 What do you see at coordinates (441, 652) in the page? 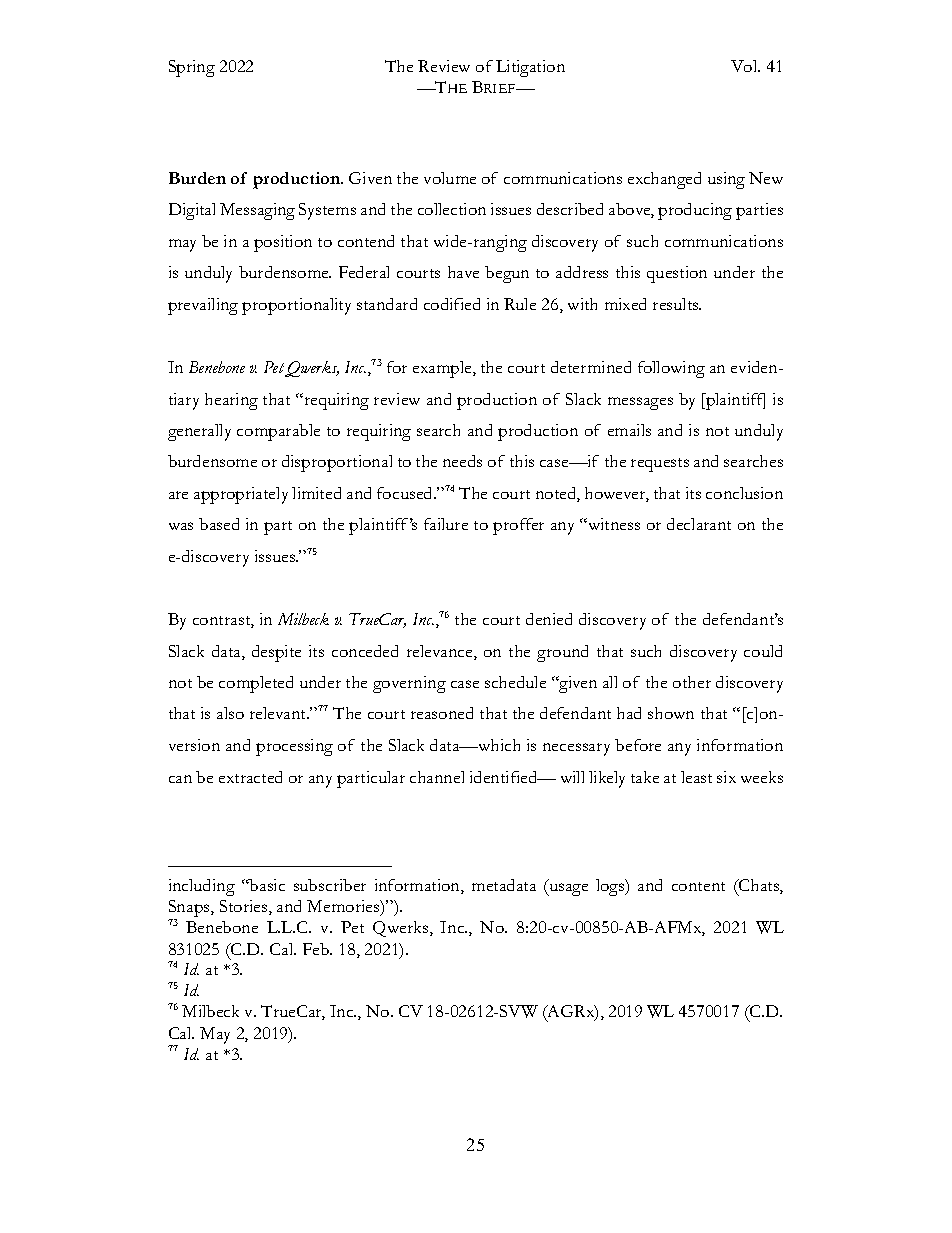
I see `relevance` at bounding box center [441, 652].
